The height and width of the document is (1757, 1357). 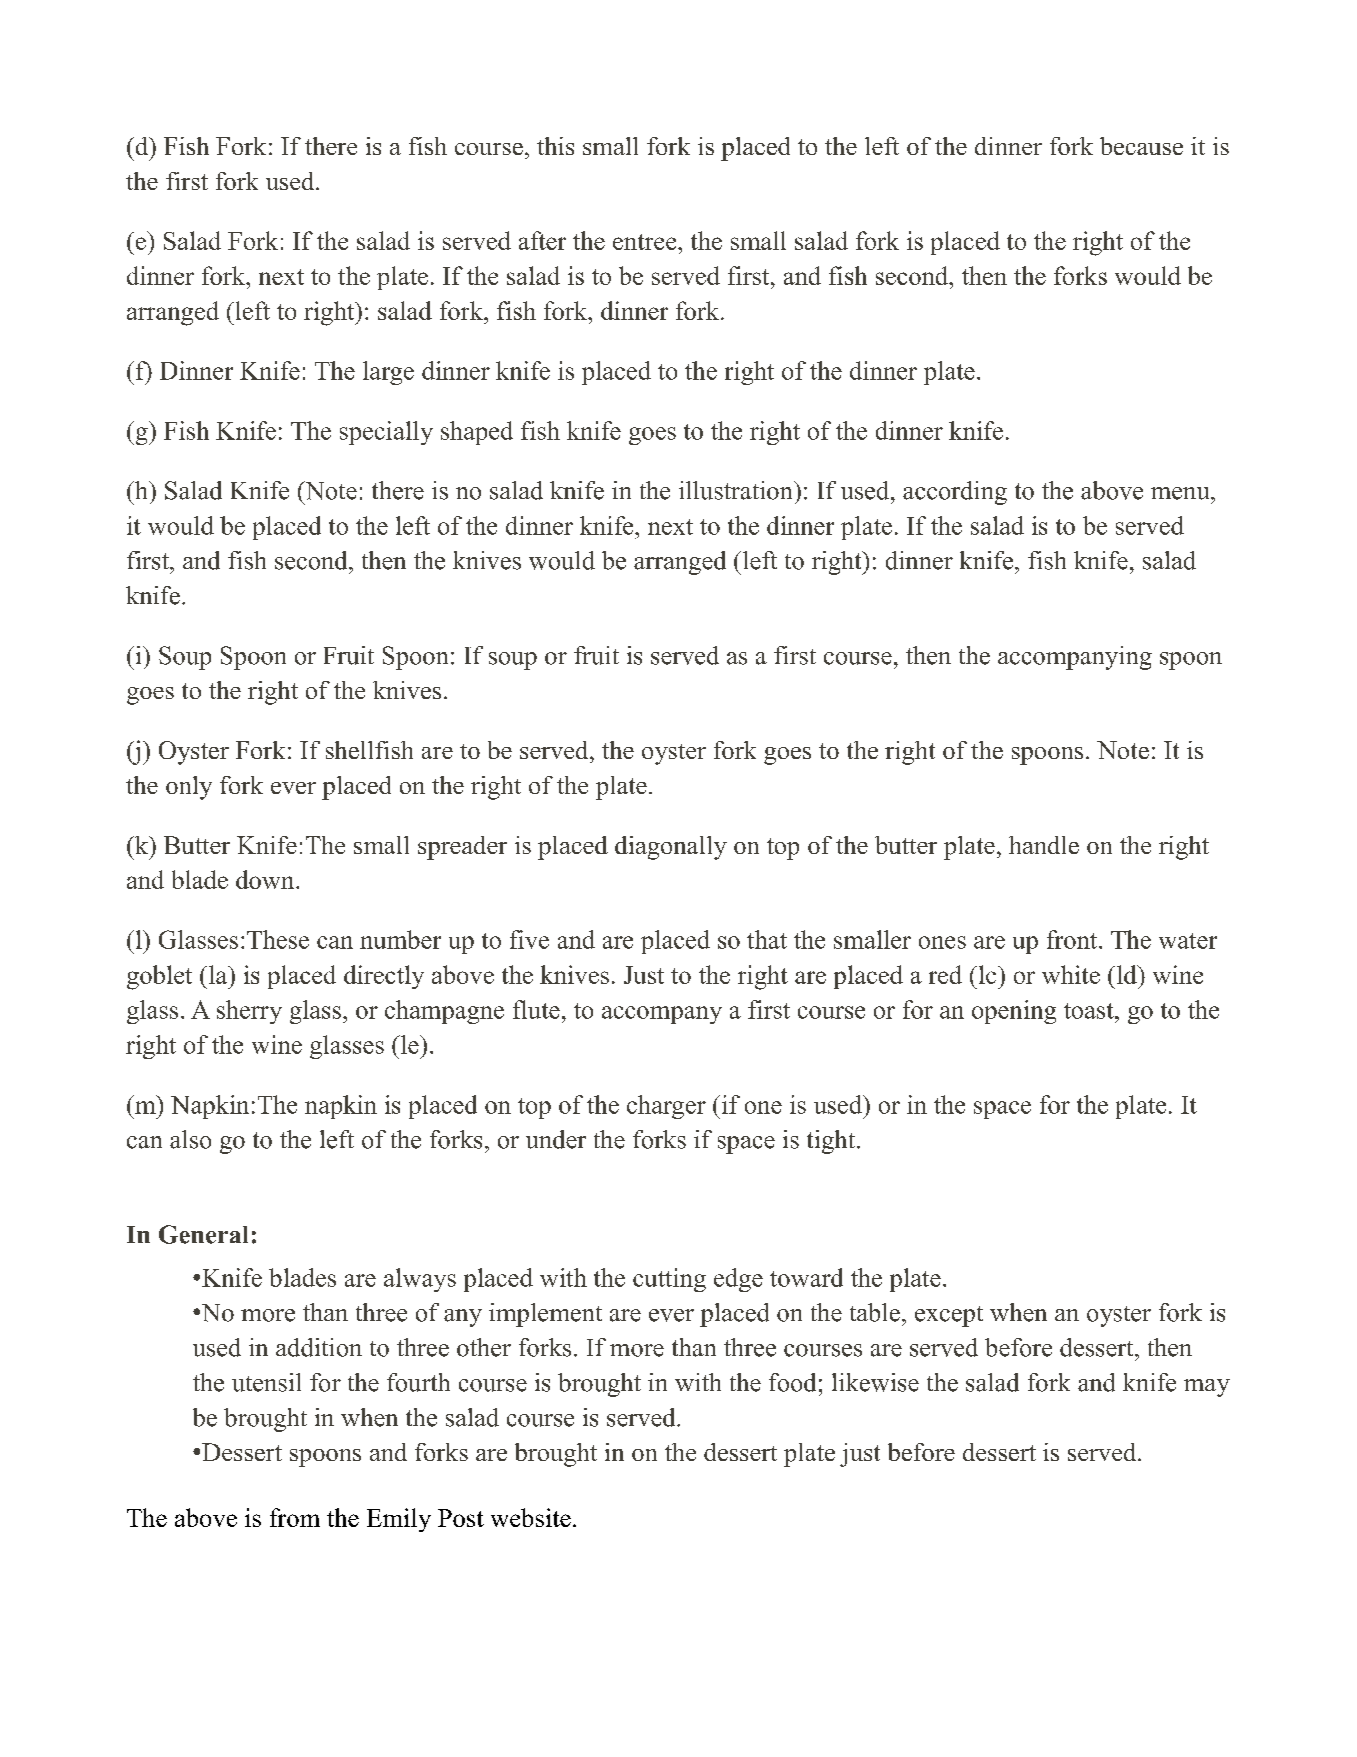 What do you see at coordinates (666, 1107) in the document?
I see `charger` at bounding box center [666, 1107].
